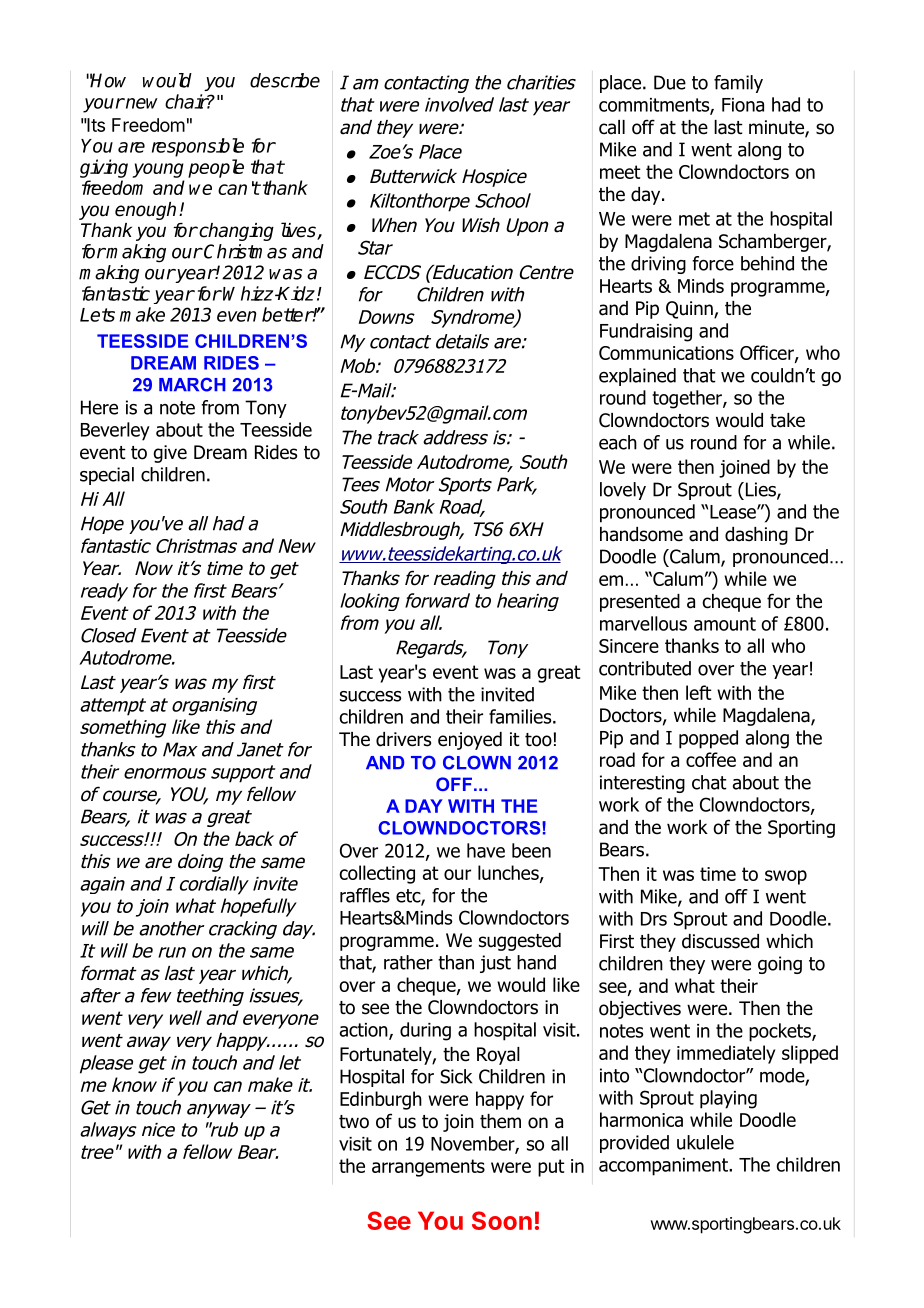 Image resolution: width=924 pixels, height=1308 pixels. What do you see at coordinates (618, 442) in the screenshot?
I see `each` at bounding box center [618, 442].
